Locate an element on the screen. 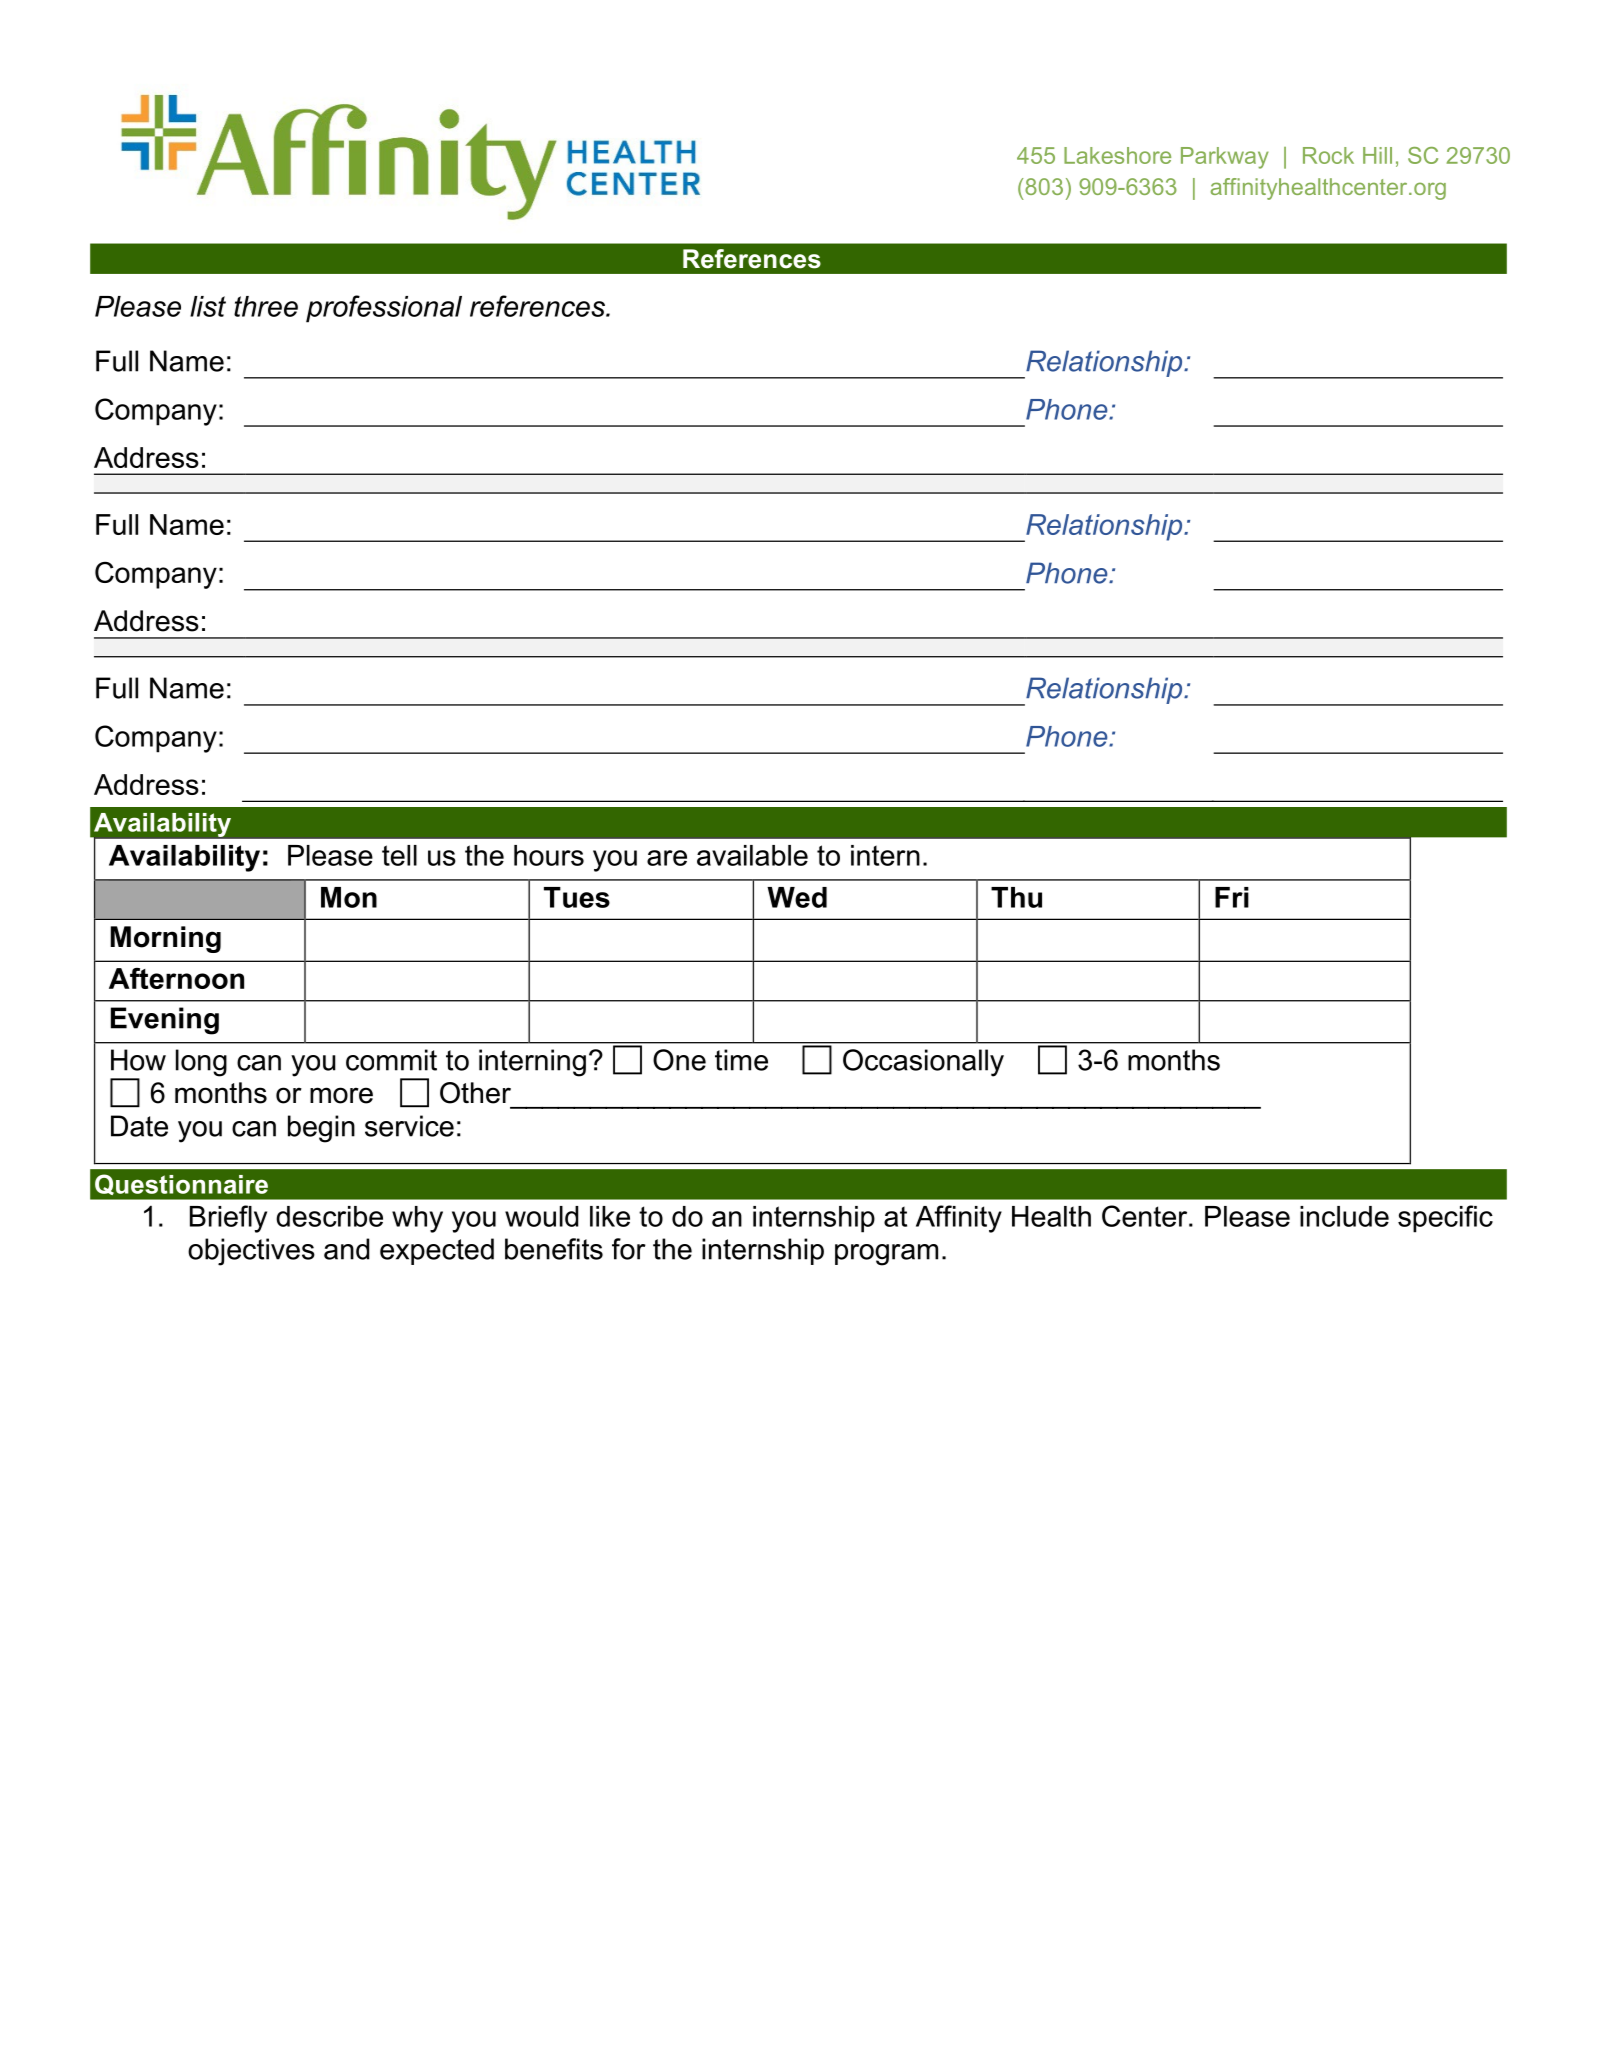  Evening is located at coordinates (165, 1021).
